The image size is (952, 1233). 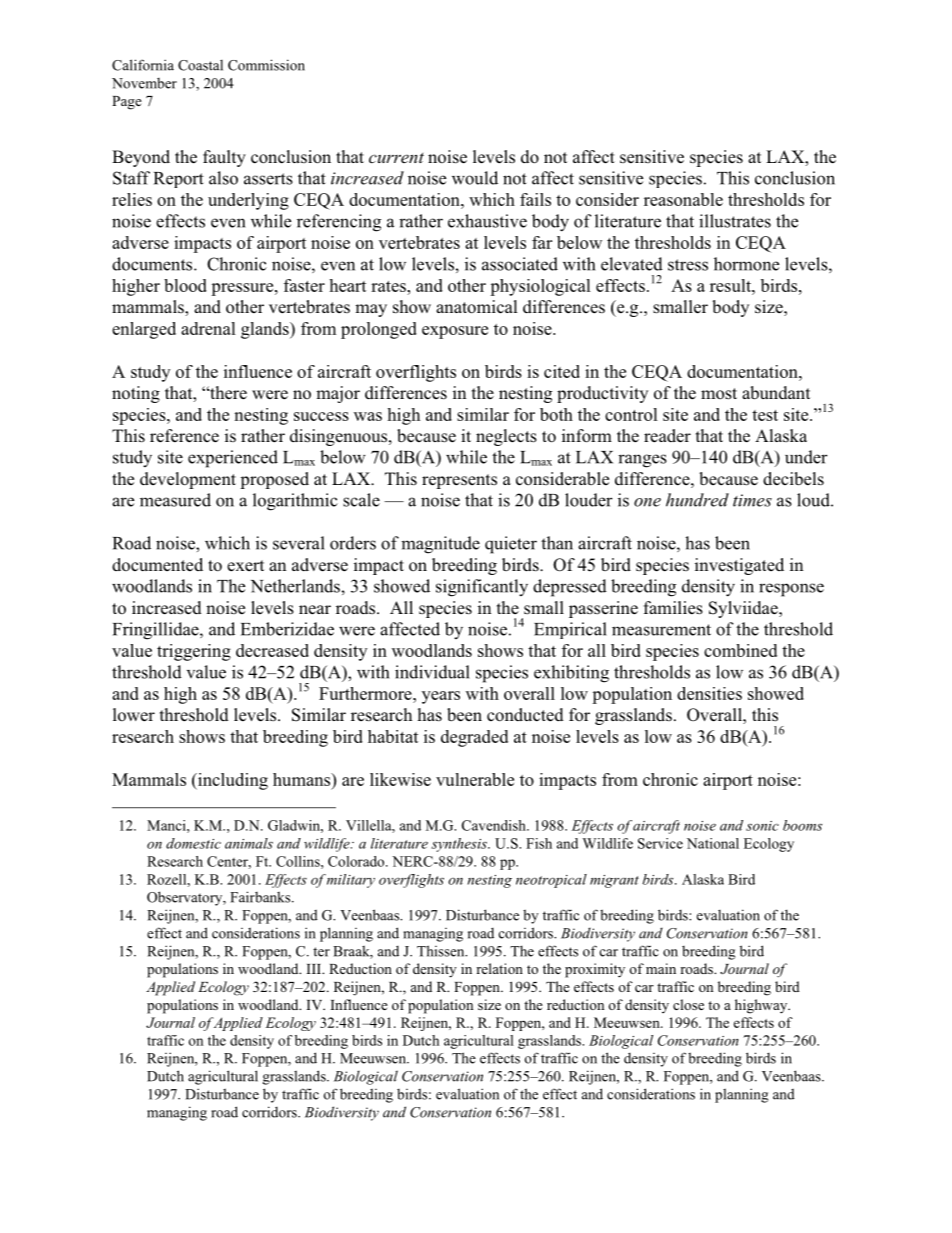 What do you see at coordinates (688, 1004) in the screenshot?
I see `close` at bounding box center [688, 1004].
